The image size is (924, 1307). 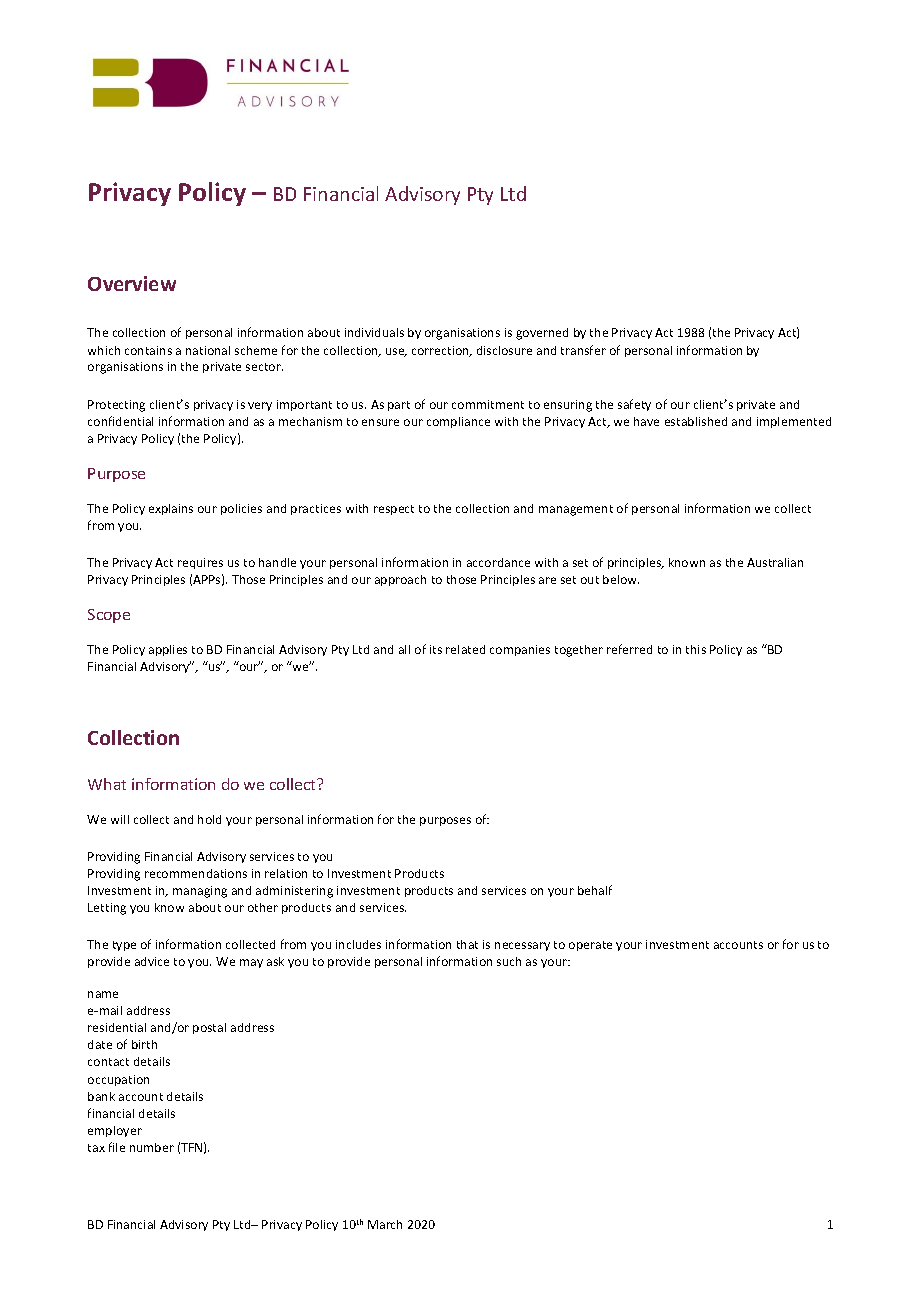 I want to click on correction, so click(x=441, y=351).
